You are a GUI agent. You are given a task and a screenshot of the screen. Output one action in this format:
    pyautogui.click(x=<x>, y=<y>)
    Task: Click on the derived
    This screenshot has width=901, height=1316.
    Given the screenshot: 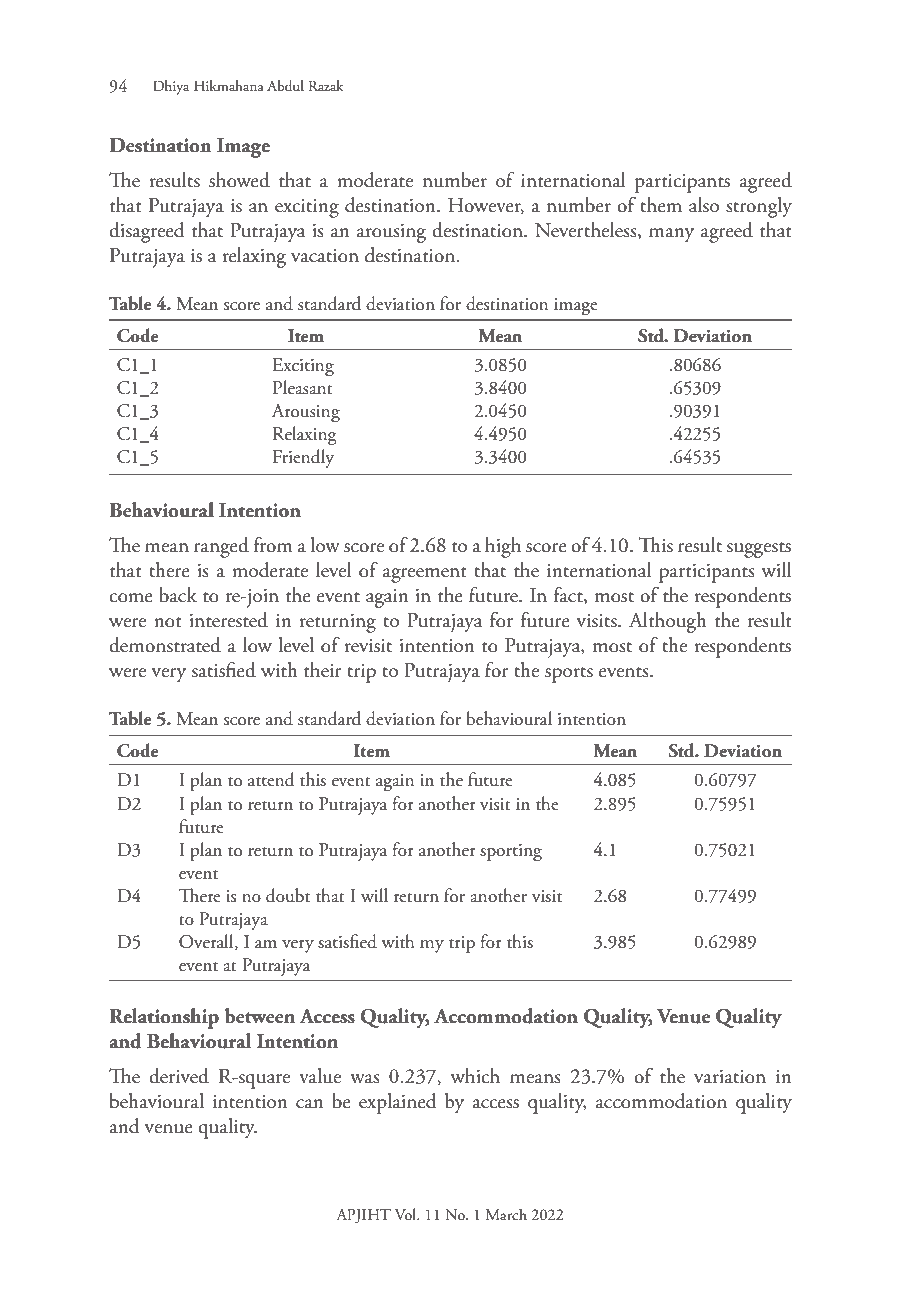 What is the action you would take?
    pyautogui.click(x=179, y=1076)
